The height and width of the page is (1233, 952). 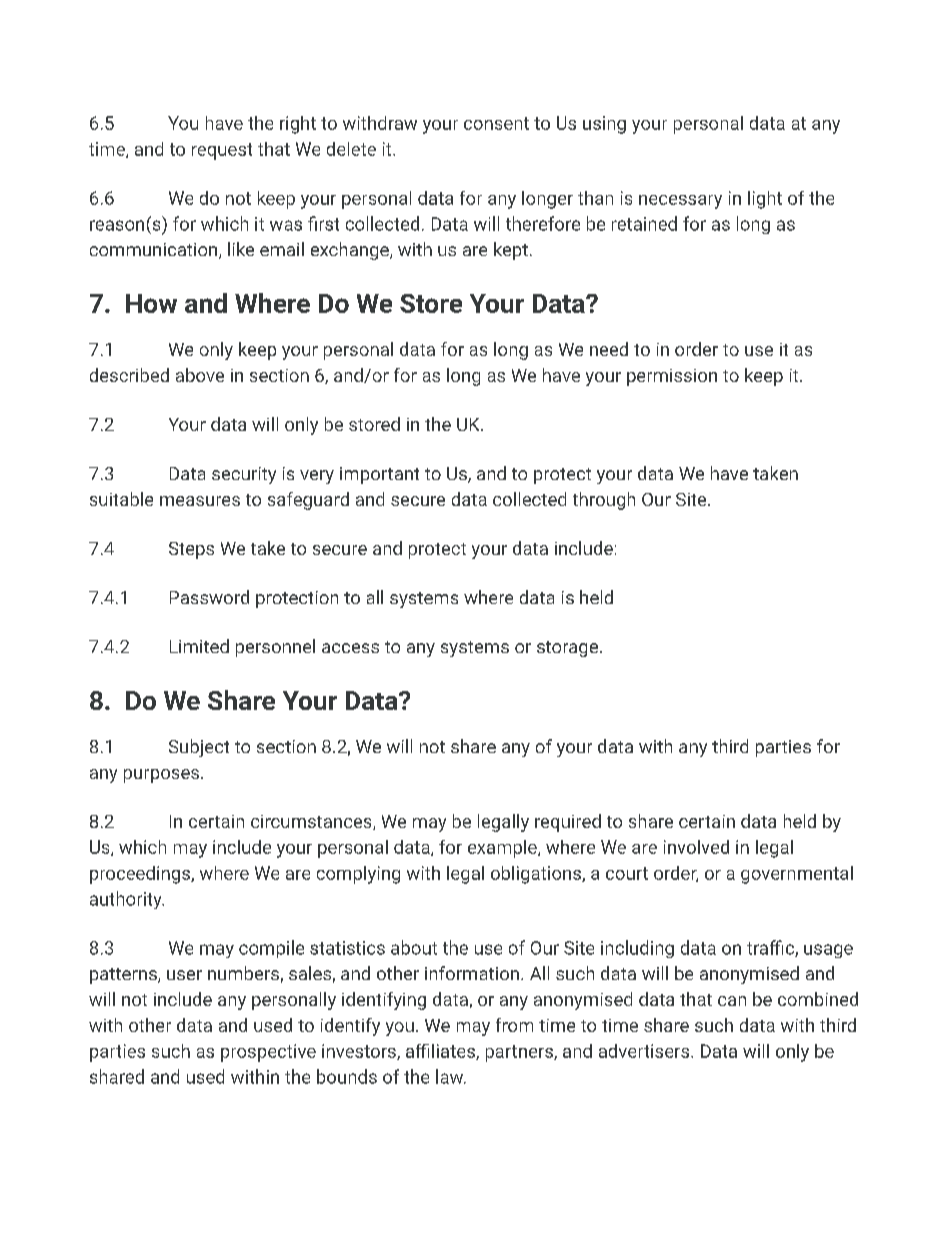 I want to click on Password, so click(x=209, y=597).
